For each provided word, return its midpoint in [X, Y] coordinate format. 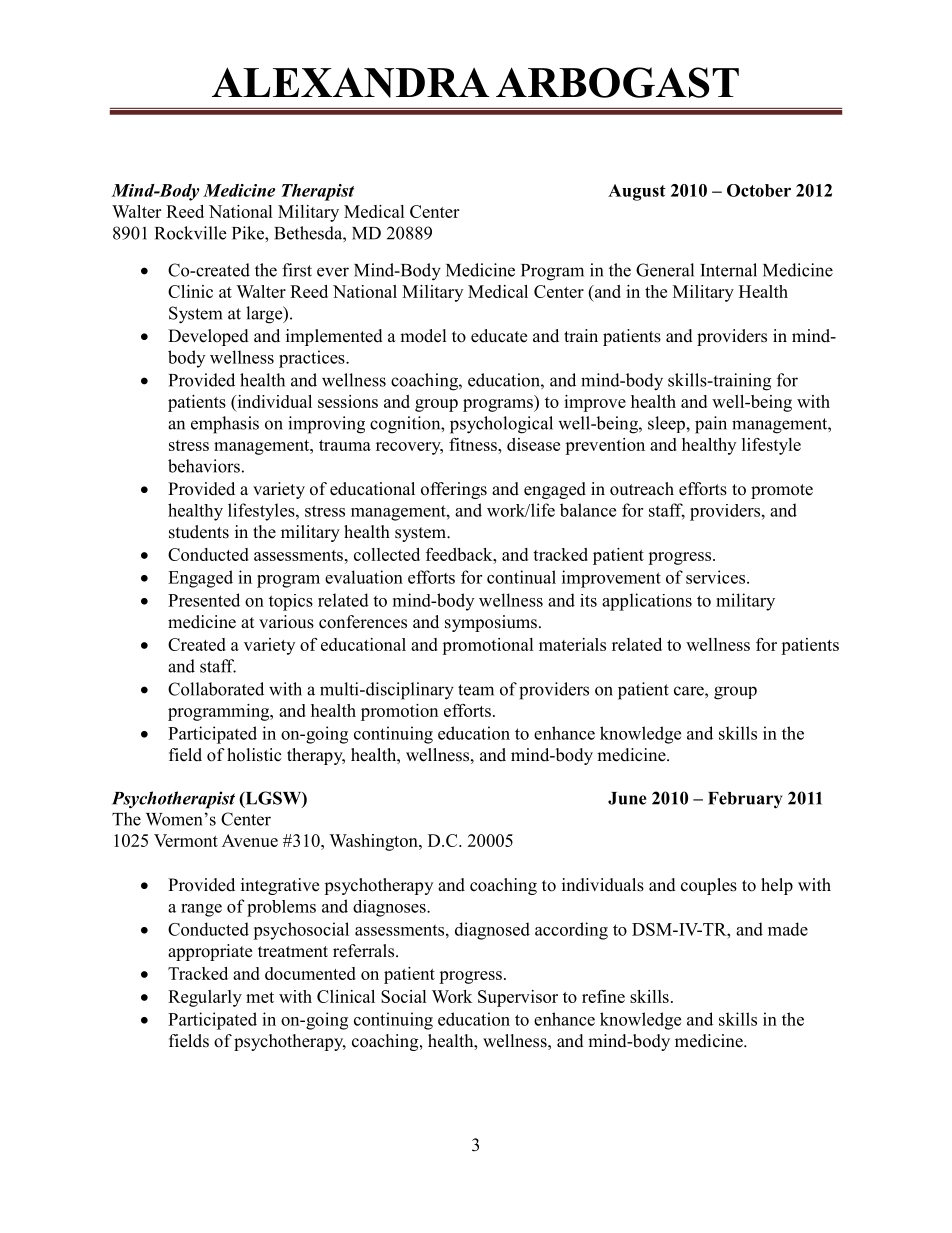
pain [711, 425]
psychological [501, 425]
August [637, 192]
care [690, 691]
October [759, 190]
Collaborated [216, 689]
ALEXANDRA [350, 82]
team [476, 690]
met [260, 997]
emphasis [225, 425]
